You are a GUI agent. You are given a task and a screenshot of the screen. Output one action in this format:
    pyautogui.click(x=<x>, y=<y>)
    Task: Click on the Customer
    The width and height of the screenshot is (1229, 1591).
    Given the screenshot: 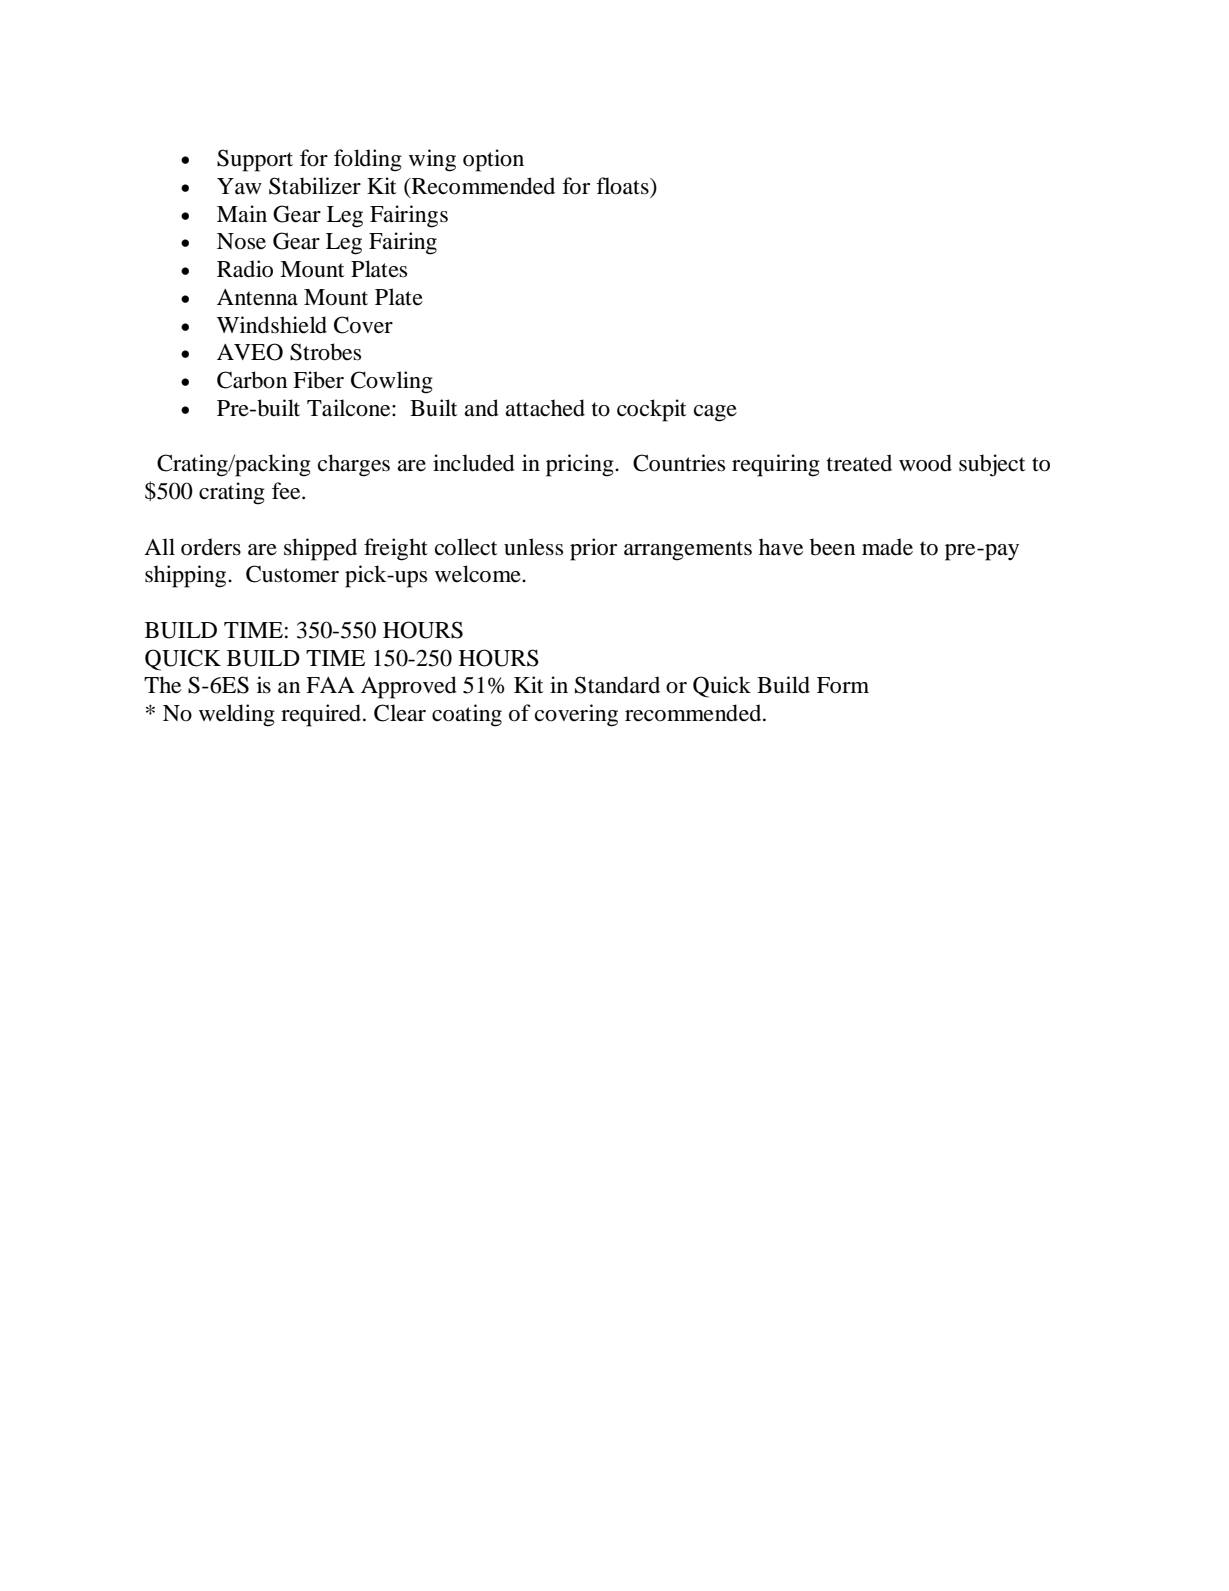 What is the action you would take?
    pyautogui.click(x=292, y=574)
